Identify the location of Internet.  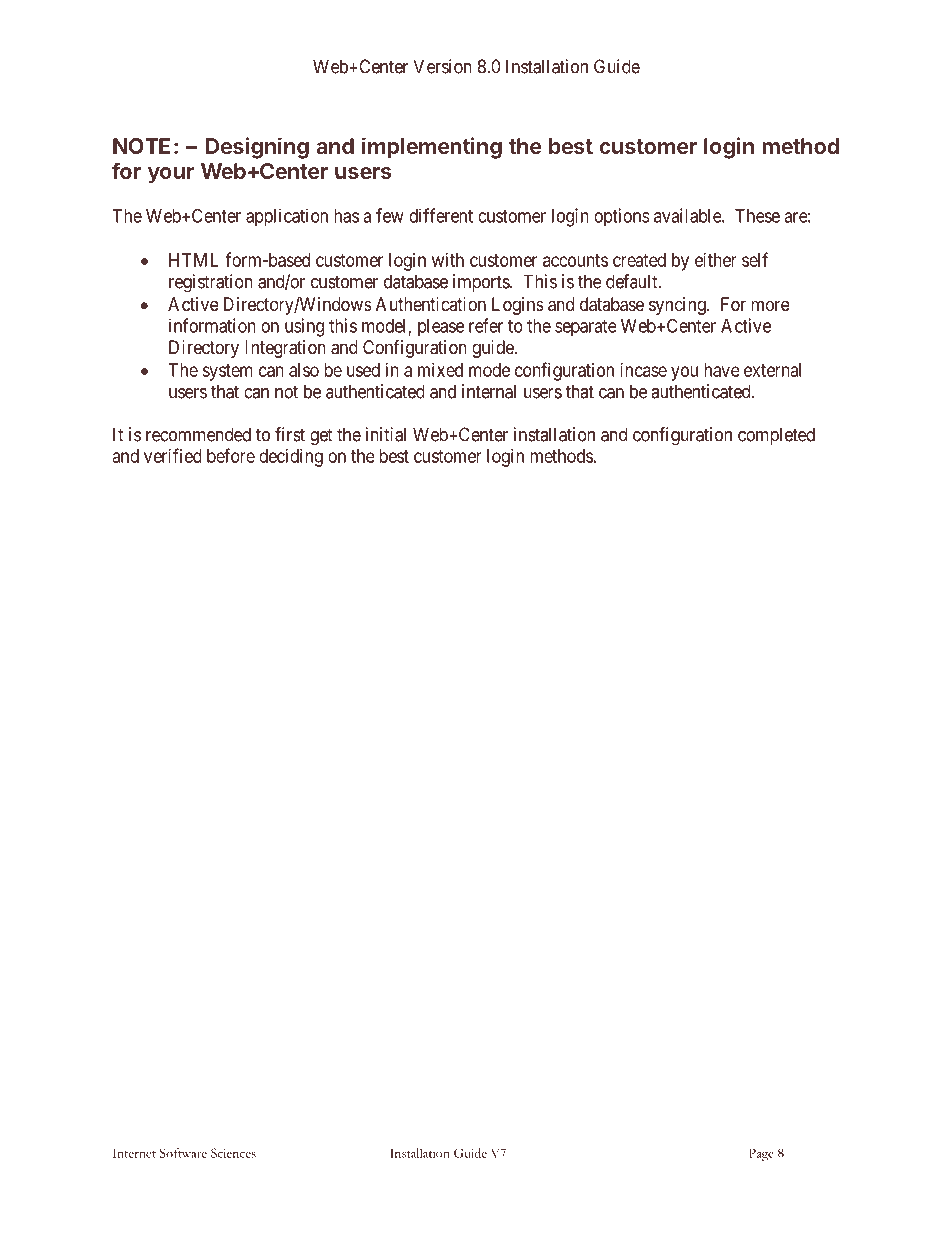
(134, 1153).
